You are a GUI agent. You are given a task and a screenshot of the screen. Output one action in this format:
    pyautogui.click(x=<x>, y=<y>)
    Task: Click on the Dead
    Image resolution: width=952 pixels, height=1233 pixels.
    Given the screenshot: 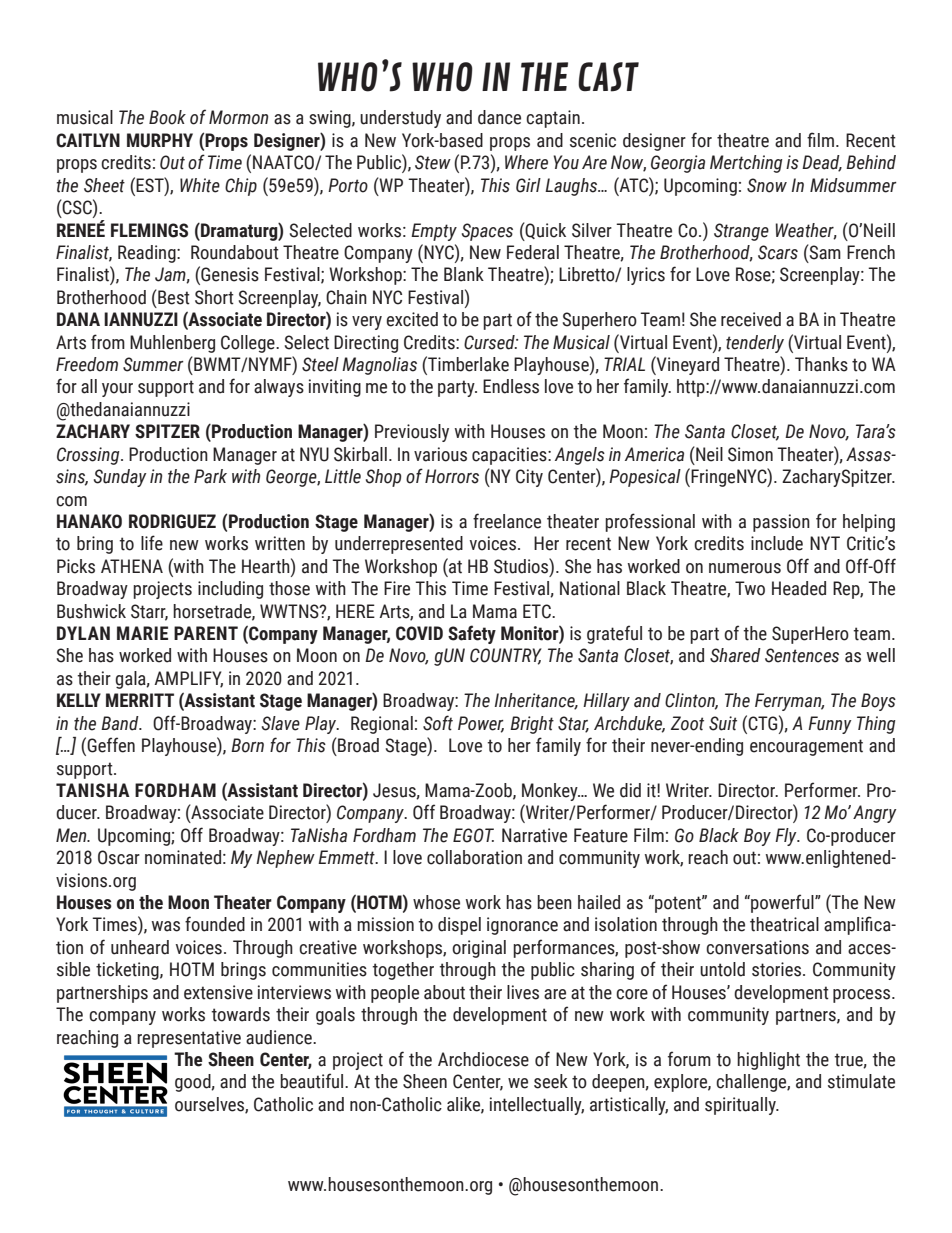 What is the action you would take?
    pyautogui.click(x=822, y=163)
